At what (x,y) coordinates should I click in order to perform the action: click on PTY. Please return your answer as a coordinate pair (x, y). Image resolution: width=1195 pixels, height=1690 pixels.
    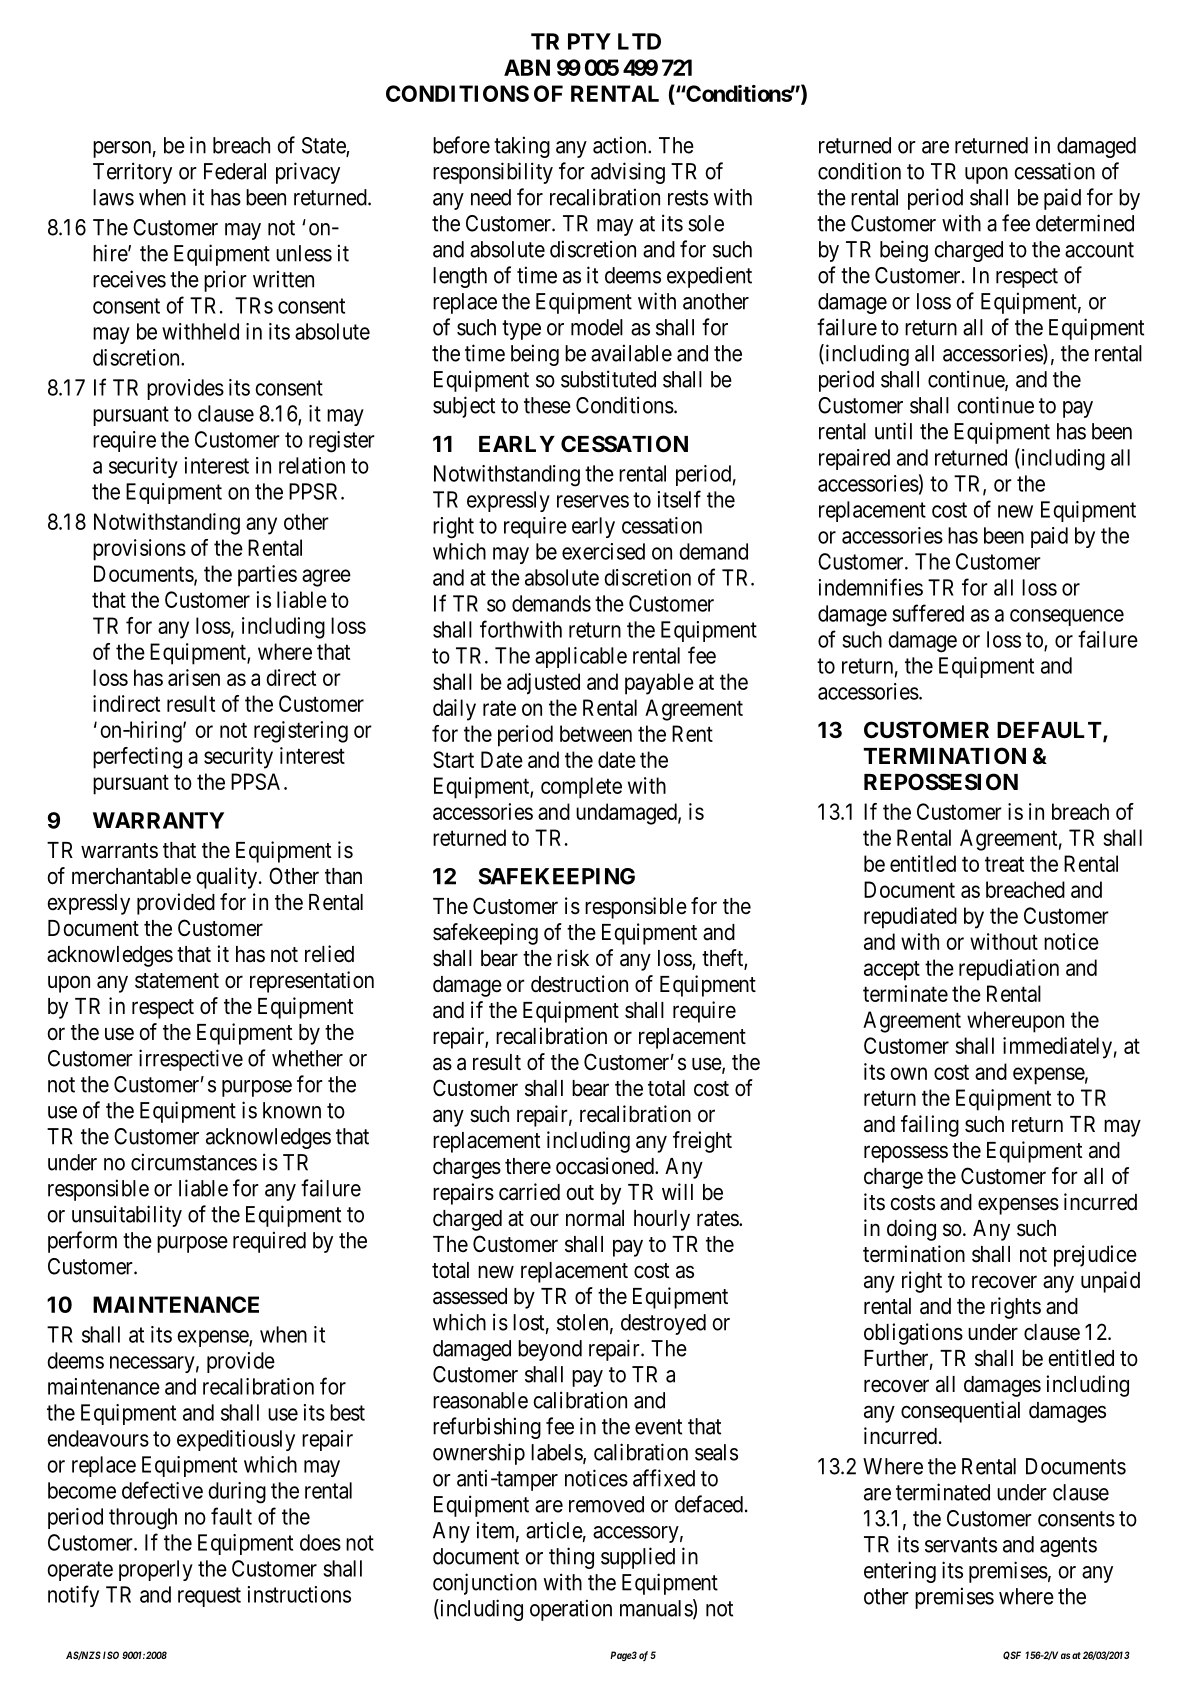
    Looking at the image, I should click on (589, 41).
